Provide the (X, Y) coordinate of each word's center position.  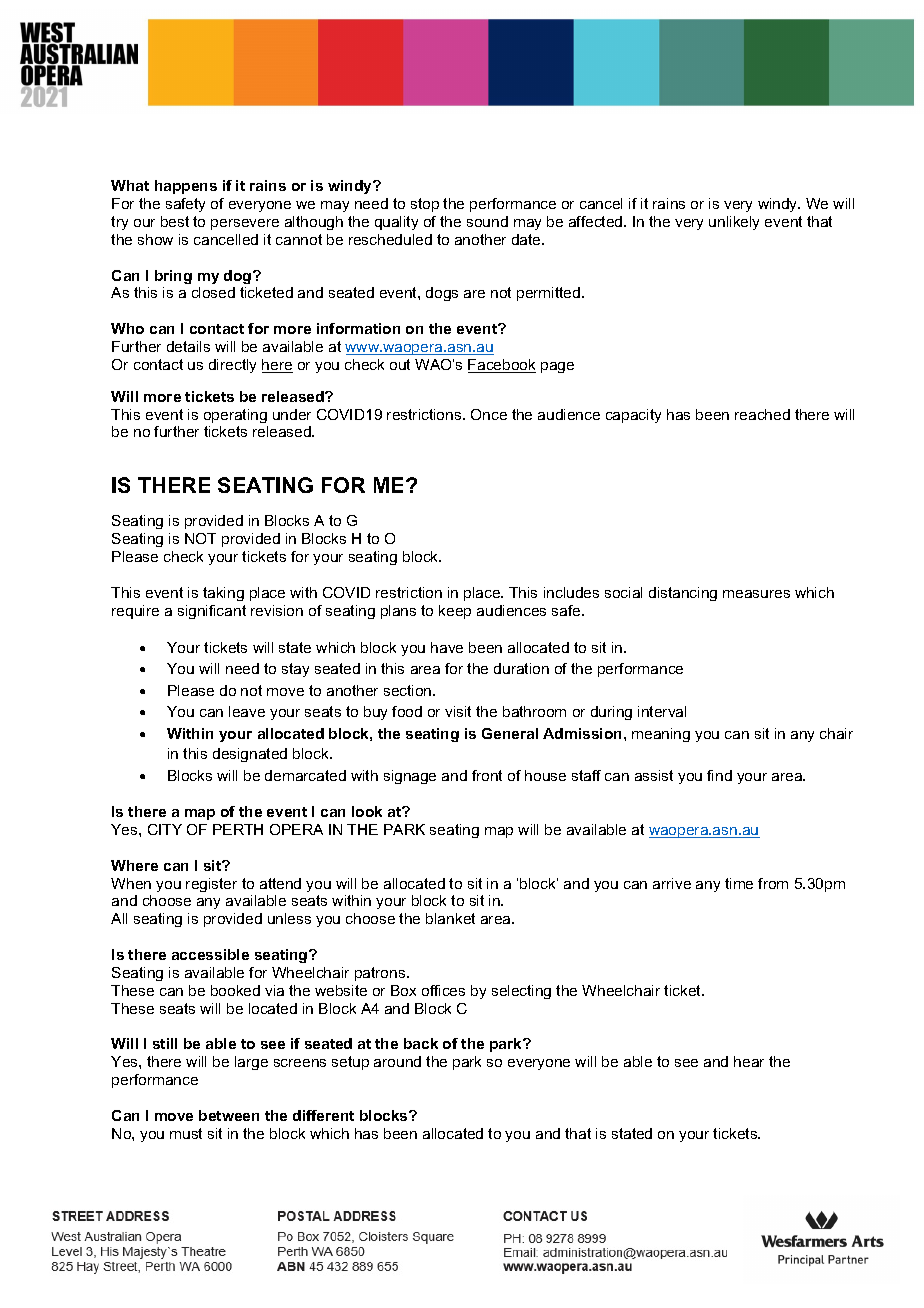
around (397, 1061)
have (447, 647)
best (175, 221)
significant (212, 612)
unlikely (734, 223)
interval (662, 711)
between (229, 1115)
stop (425, 205)
